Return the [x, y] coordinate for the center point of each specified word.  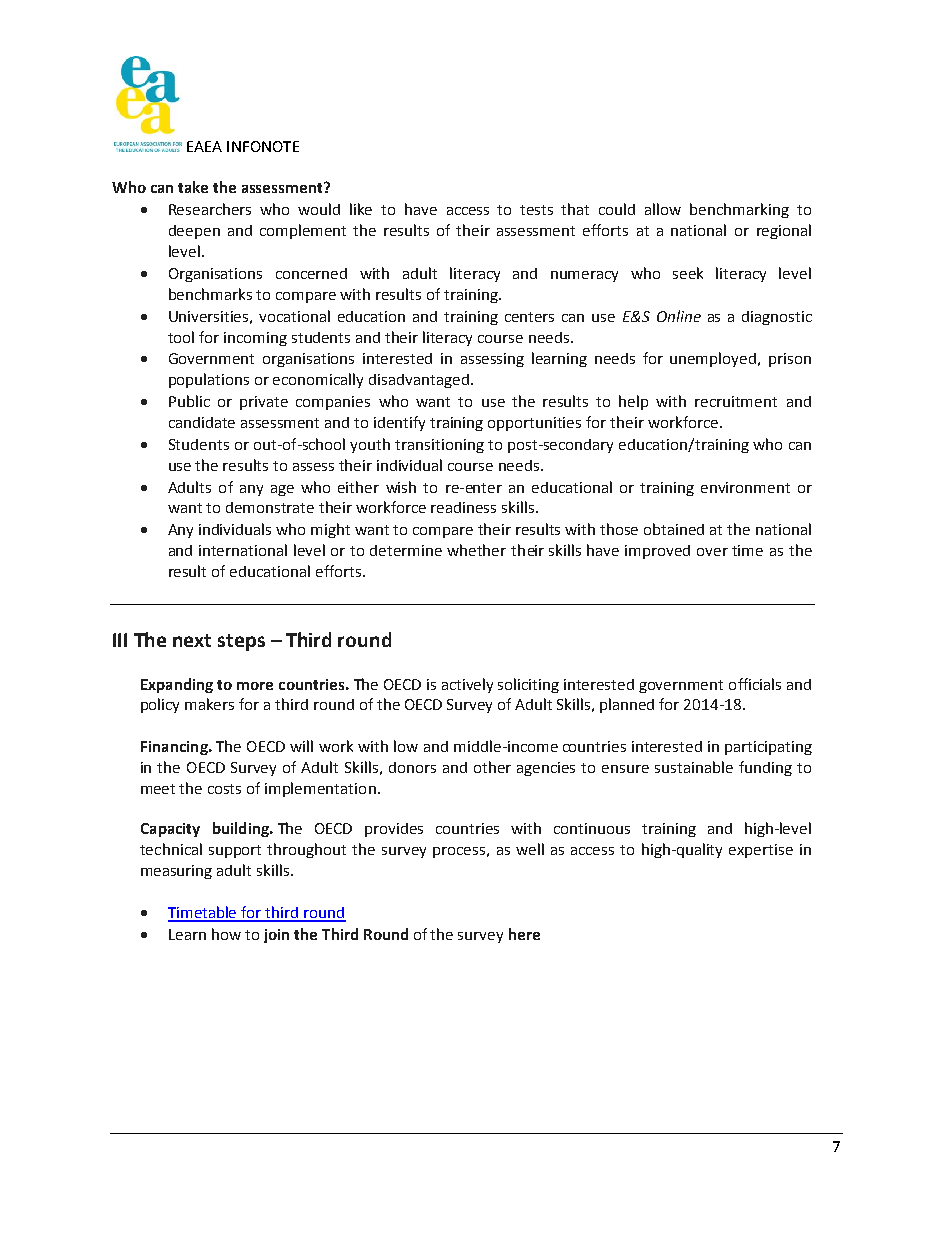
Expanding [177, 685]
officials [755, 684]
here [524, 934]
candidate [202, 422]
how [226, 934]
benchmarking [739, 210]
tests [536, 210]
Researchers [210, 209]
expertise [761, 851]
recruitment [736, 401]
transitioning [439, 446]
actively [467, 685]
